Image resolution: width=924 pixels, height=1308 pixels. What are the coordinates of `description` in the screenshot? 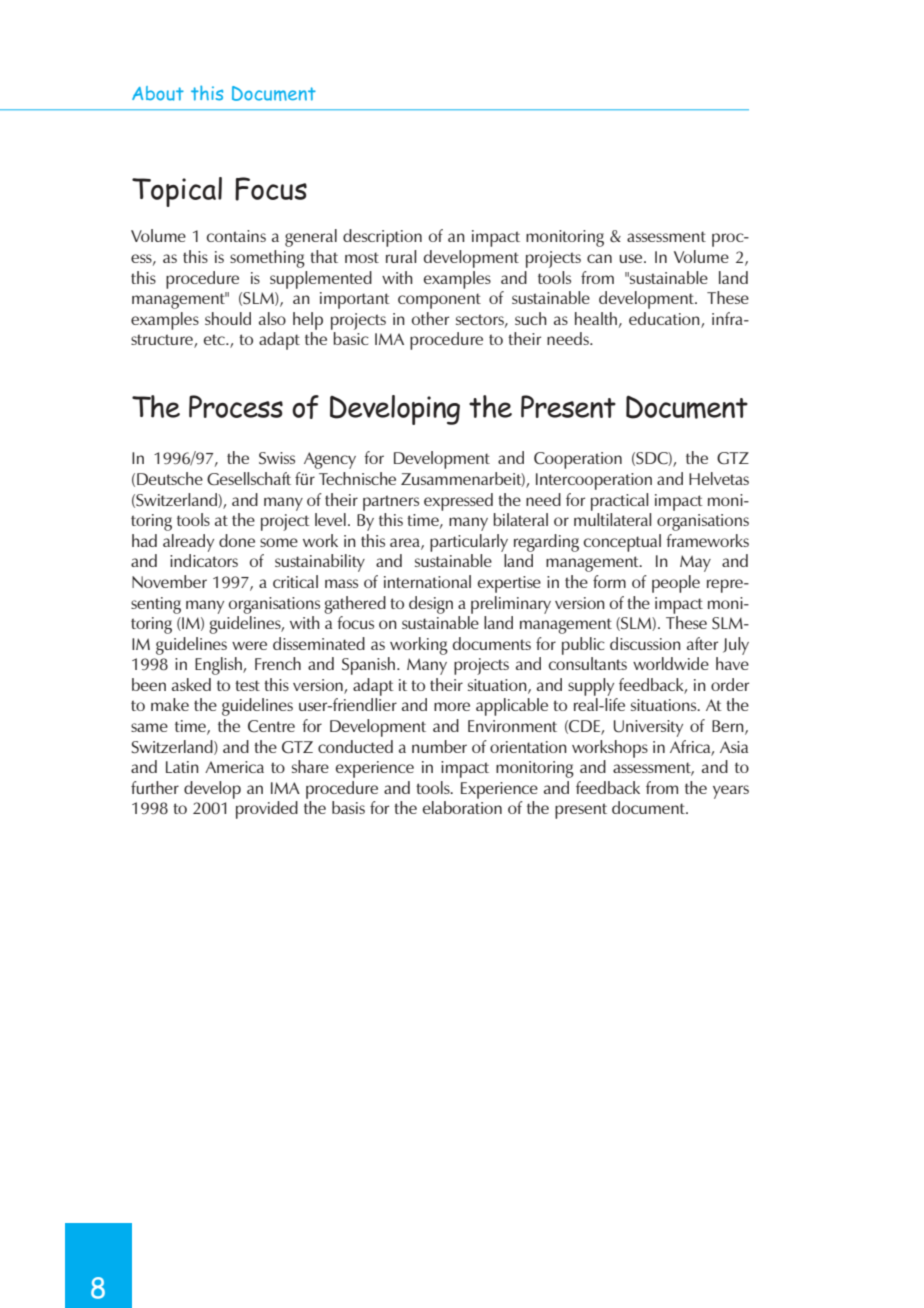 It's located at (382, 238).
